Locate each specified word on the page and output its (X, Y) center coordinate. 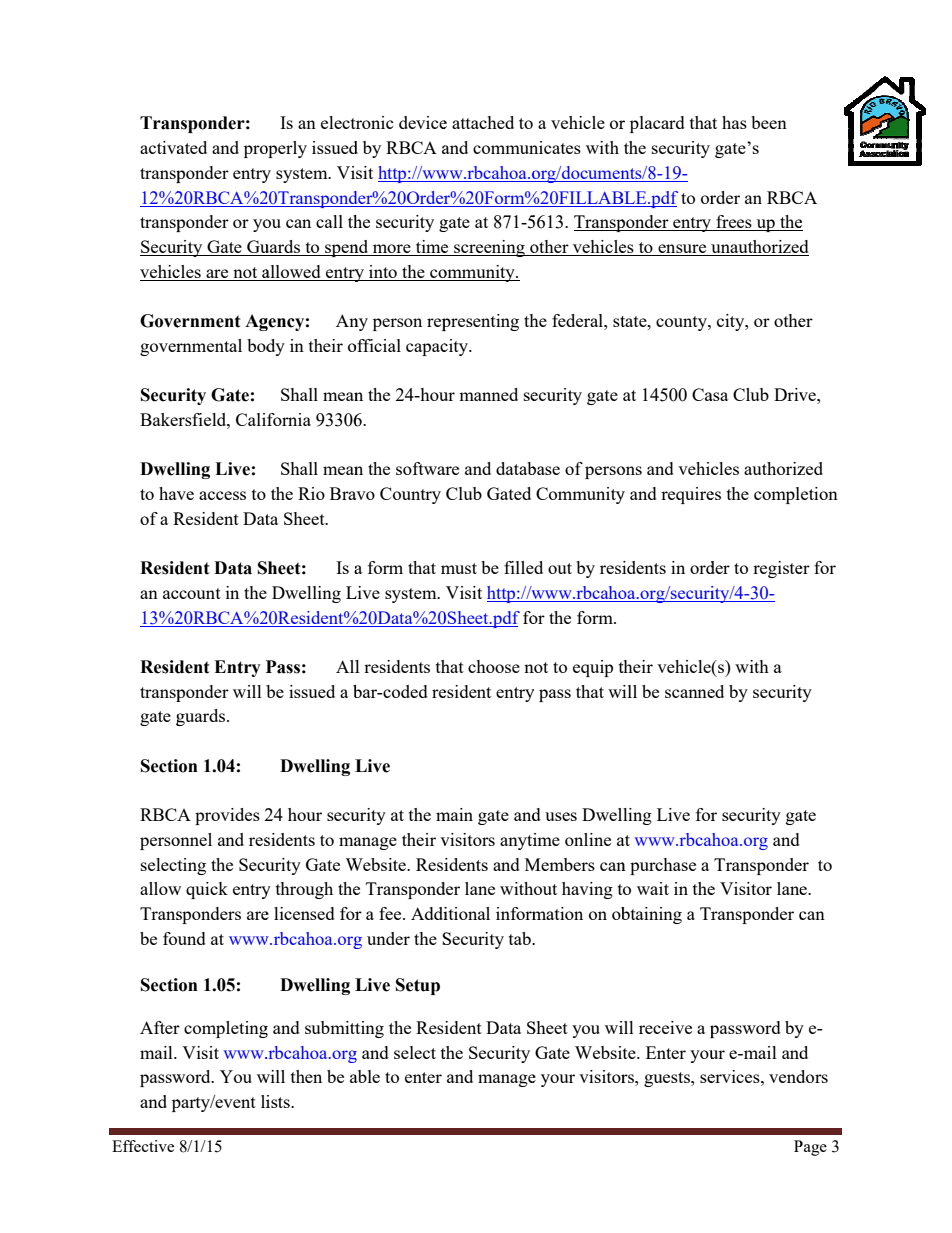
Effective (143, 1146)
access (222, 495)
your (558, 1080)
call (329, 221)
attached (483, 122)
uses (561, 816)
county (682, 323)
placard (657, 124)
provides (227, 816)
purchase (663, 866)
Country (410, 495)
